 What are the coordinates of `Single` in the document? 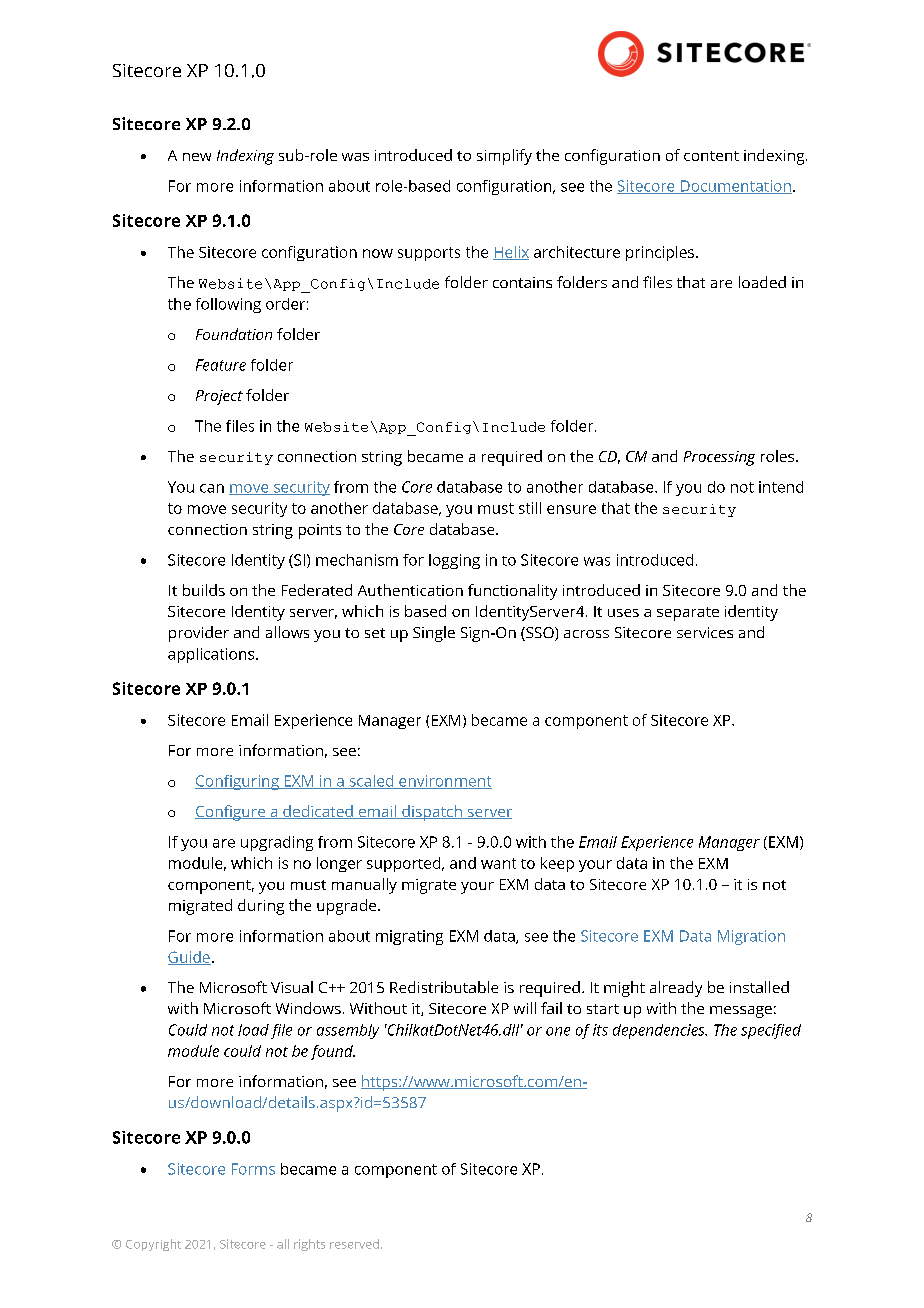 It's located at (434, 634).
